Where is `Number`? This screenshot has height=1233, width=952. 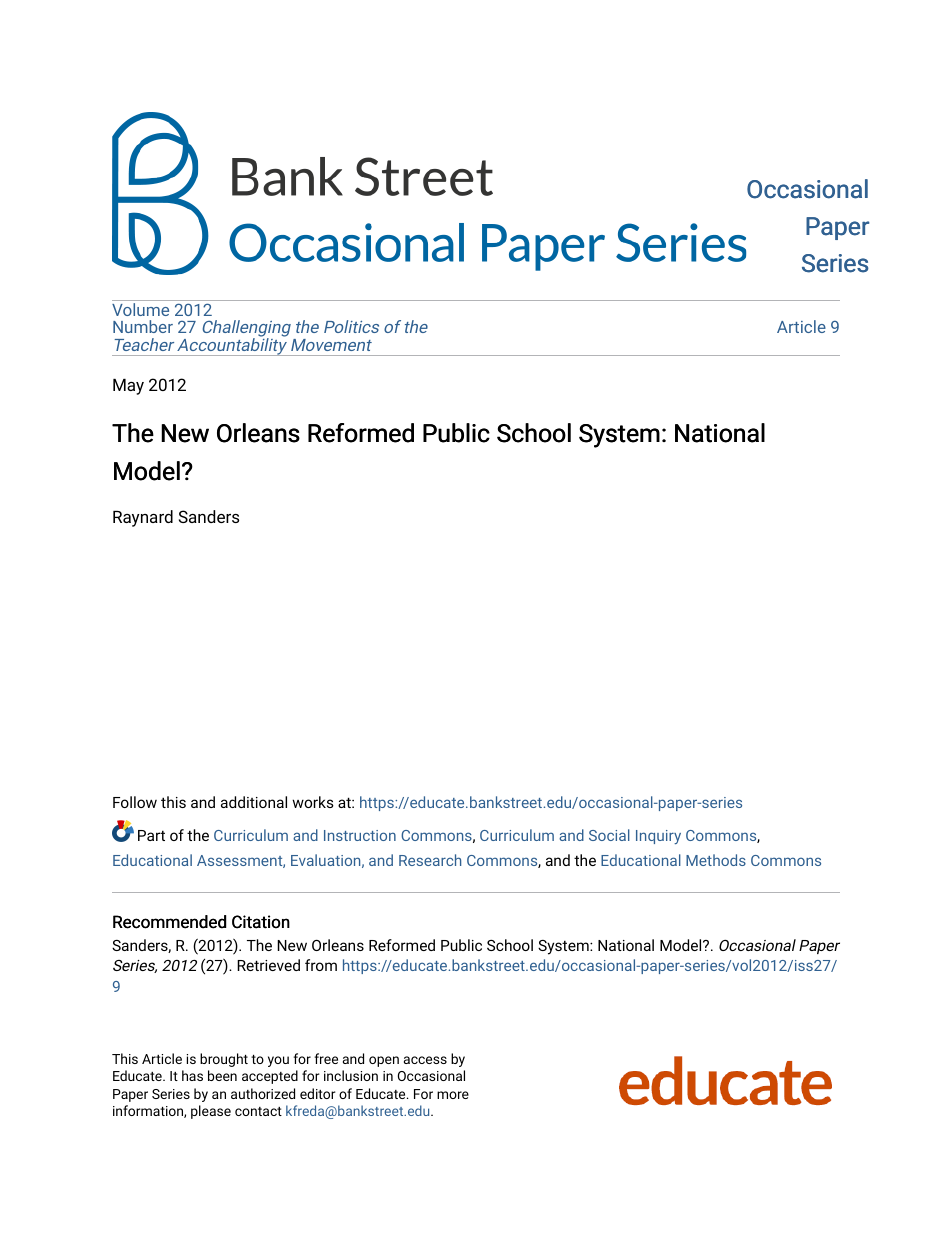
Number is located at coordinates (143, 326).
